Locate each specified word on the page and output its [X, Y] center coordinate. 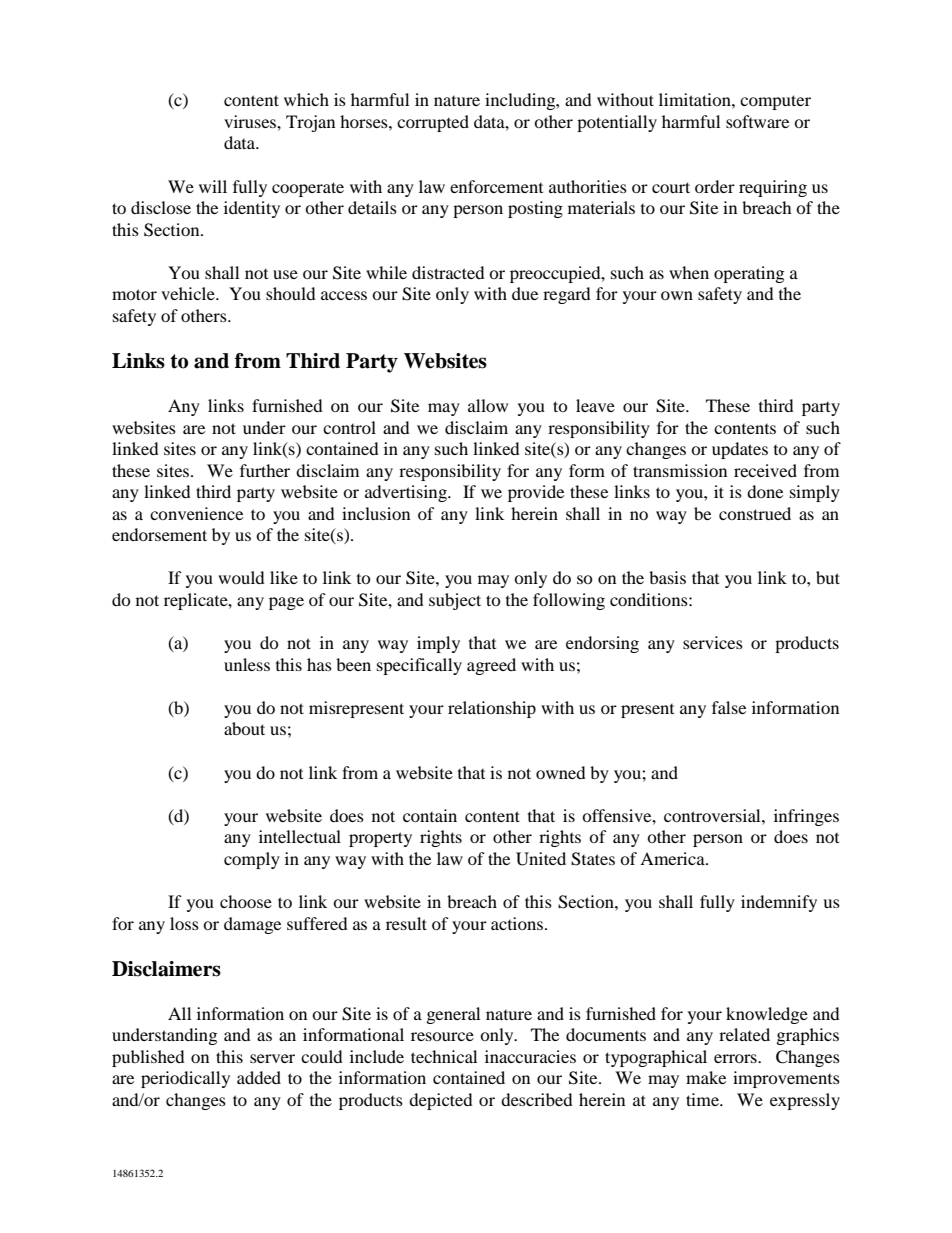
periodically [185, 1079]
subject [455, 601]
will [213, 186]
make [706, 1077]
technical [444, 1056]
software [757, 121]
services [713, 642]
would [241, 577]
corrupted [433, 123]
